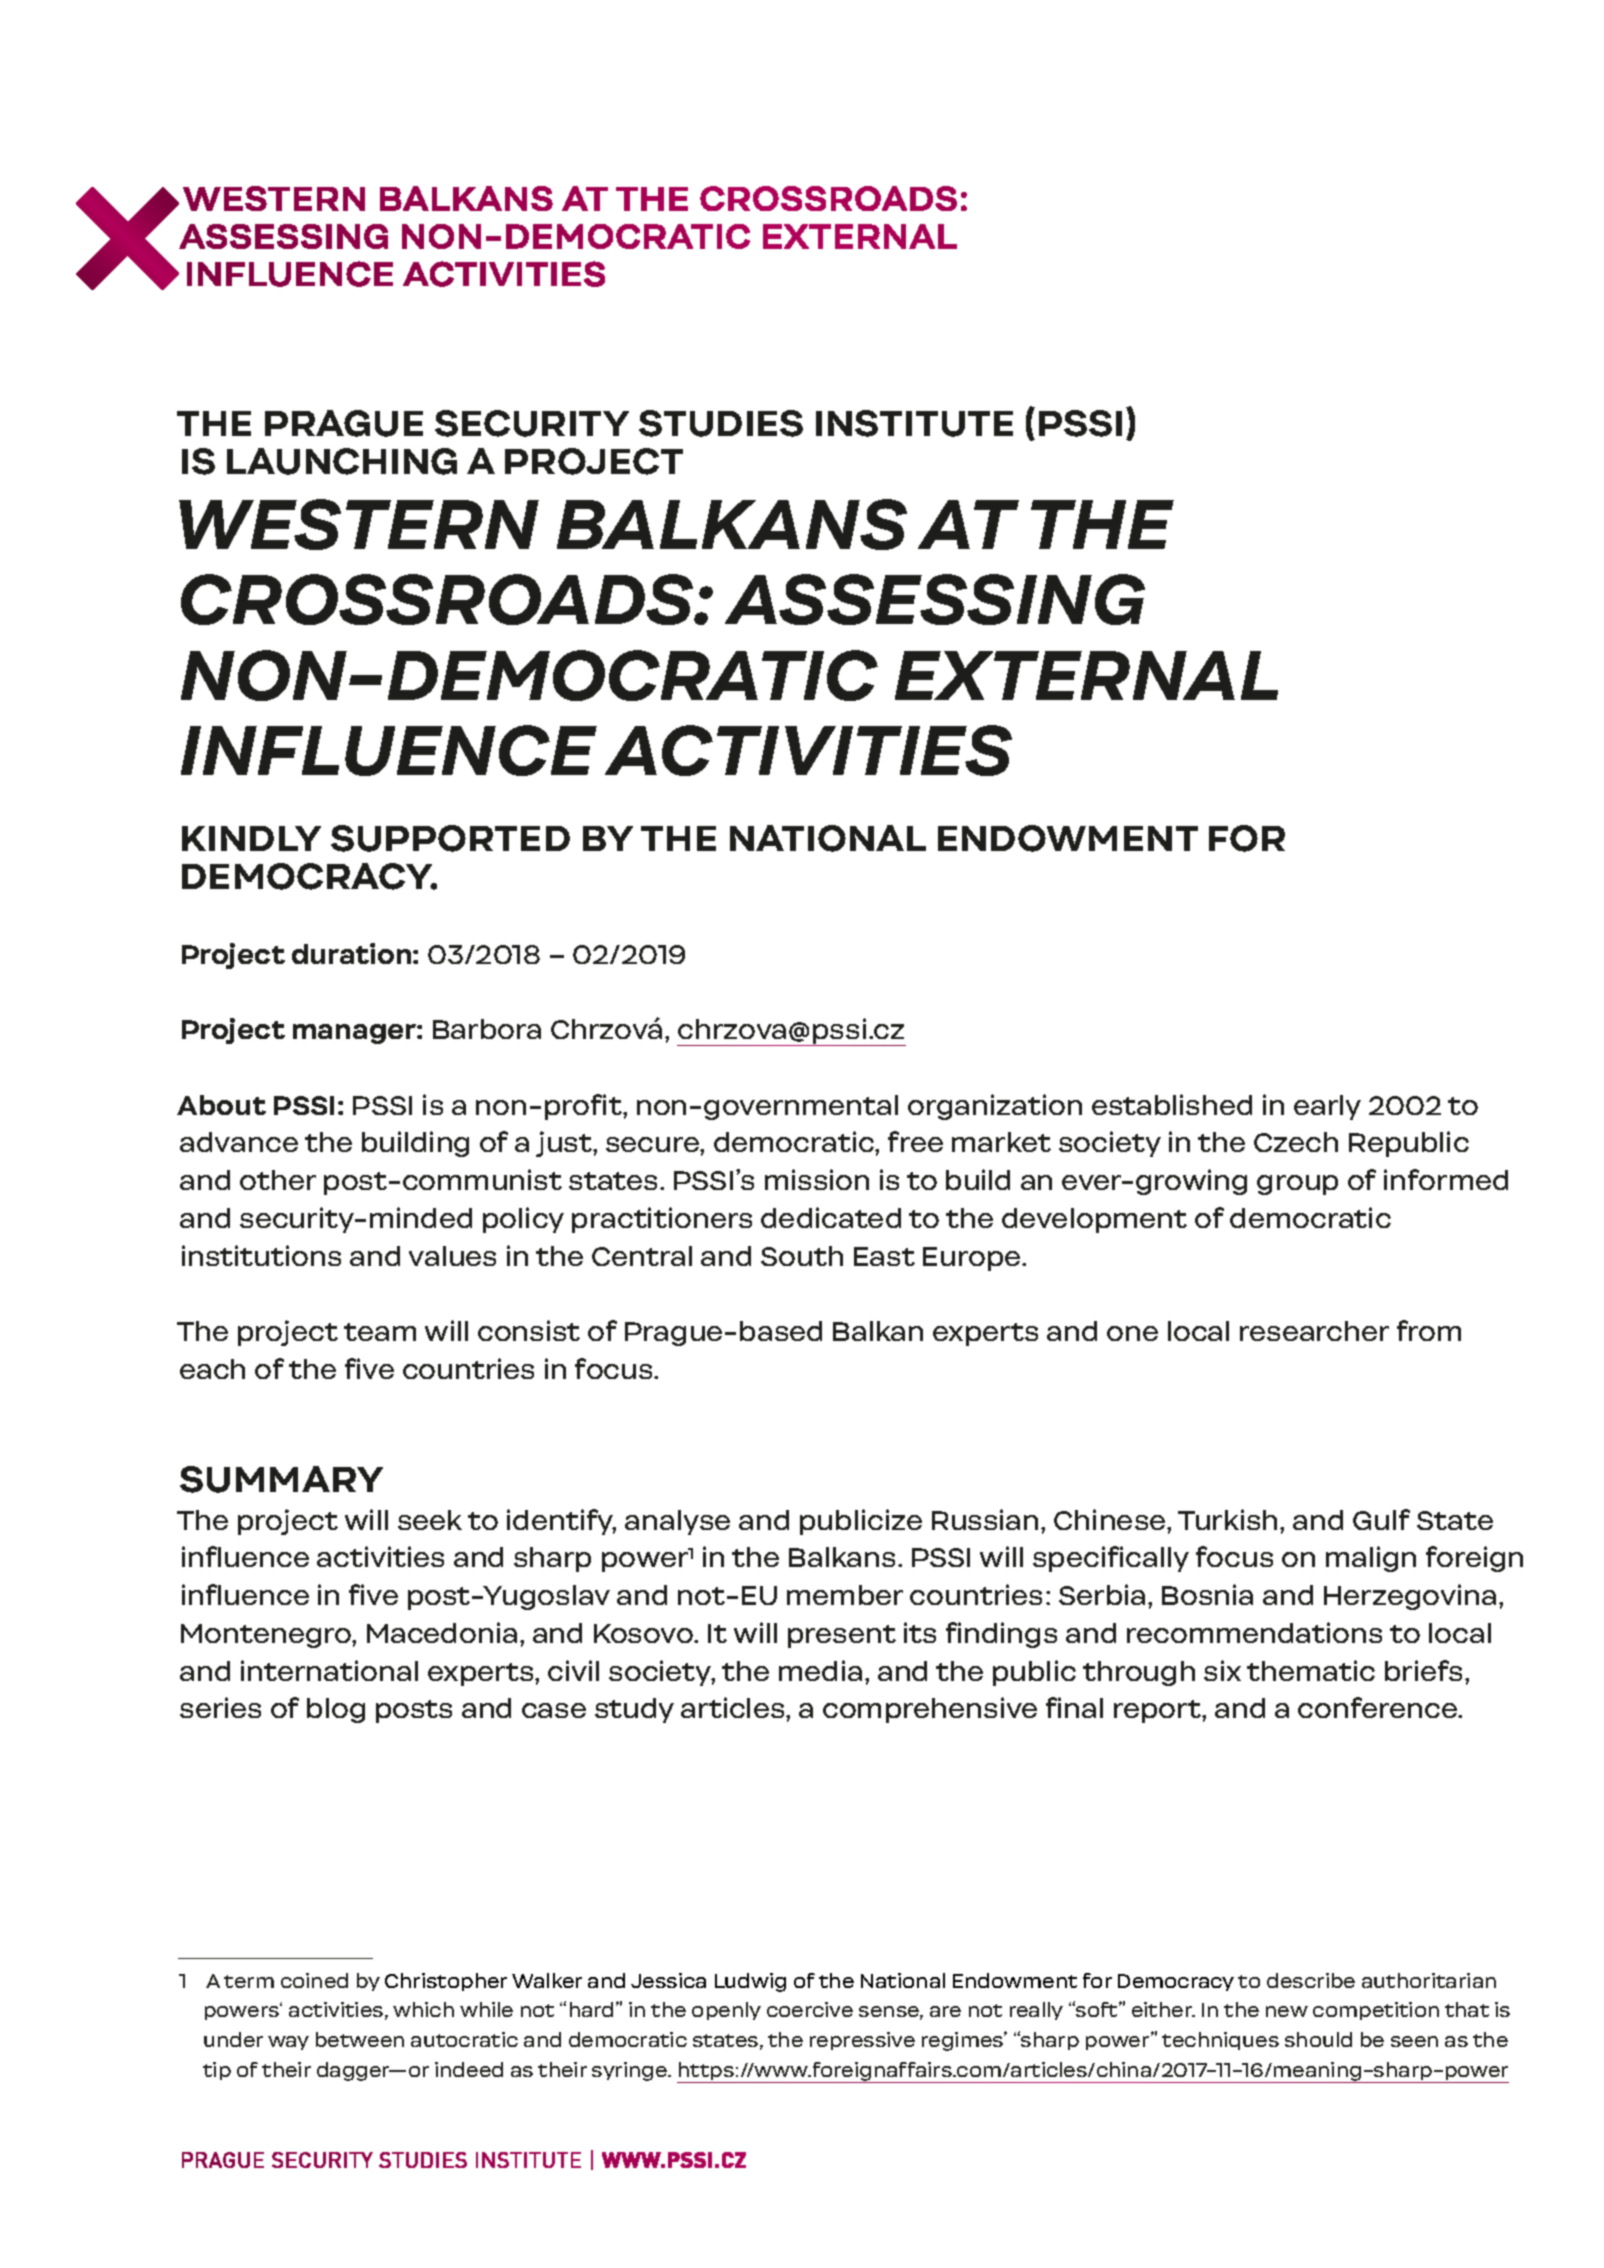  Describe the element at coordinates (442, 1632) in the screenshot. I see `Macedonia` at that location.
